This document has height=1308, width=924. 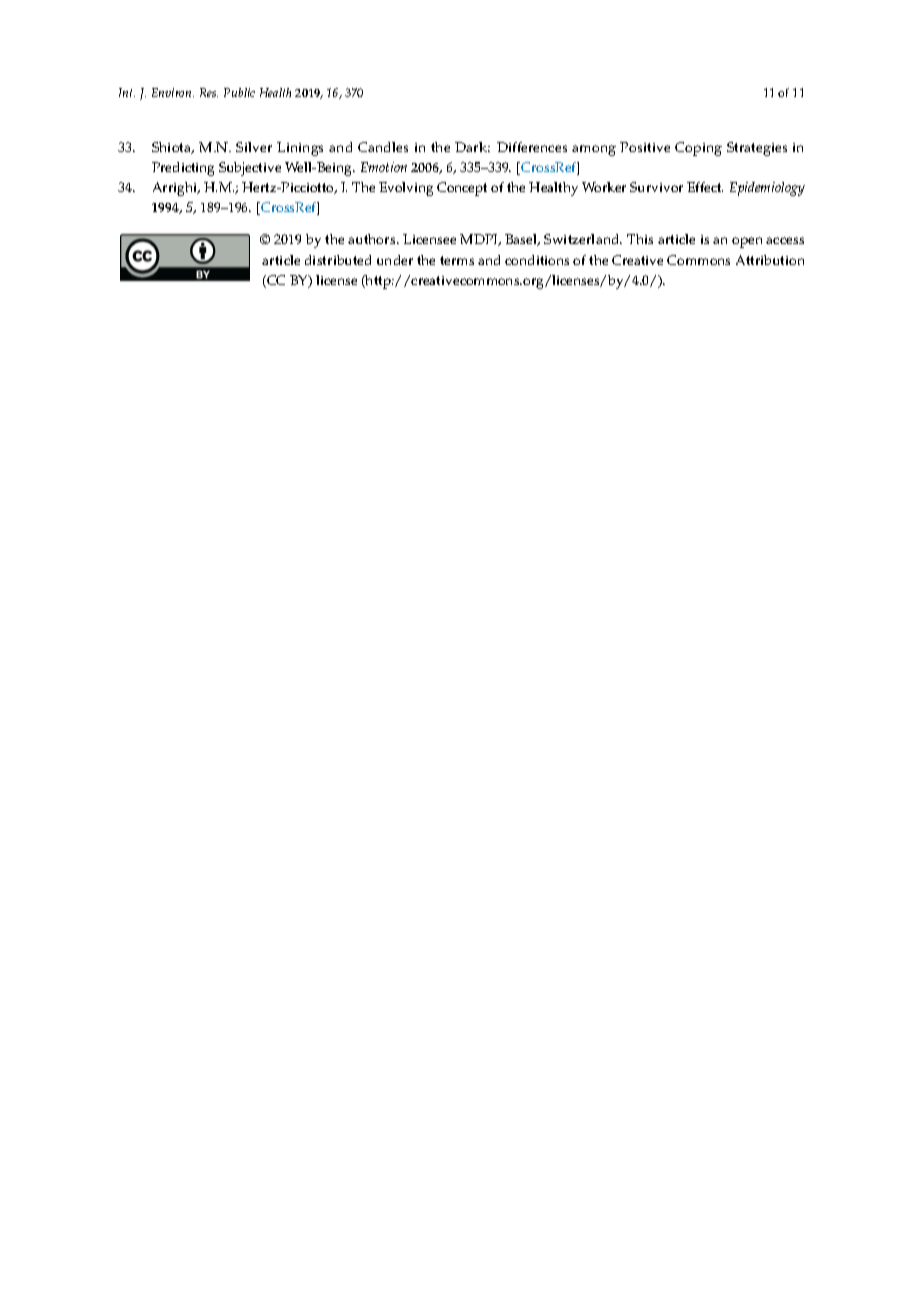 What do you see at coordinates (645, 147) in the document?
I see `Positive` at bounding box center [645, 147].
